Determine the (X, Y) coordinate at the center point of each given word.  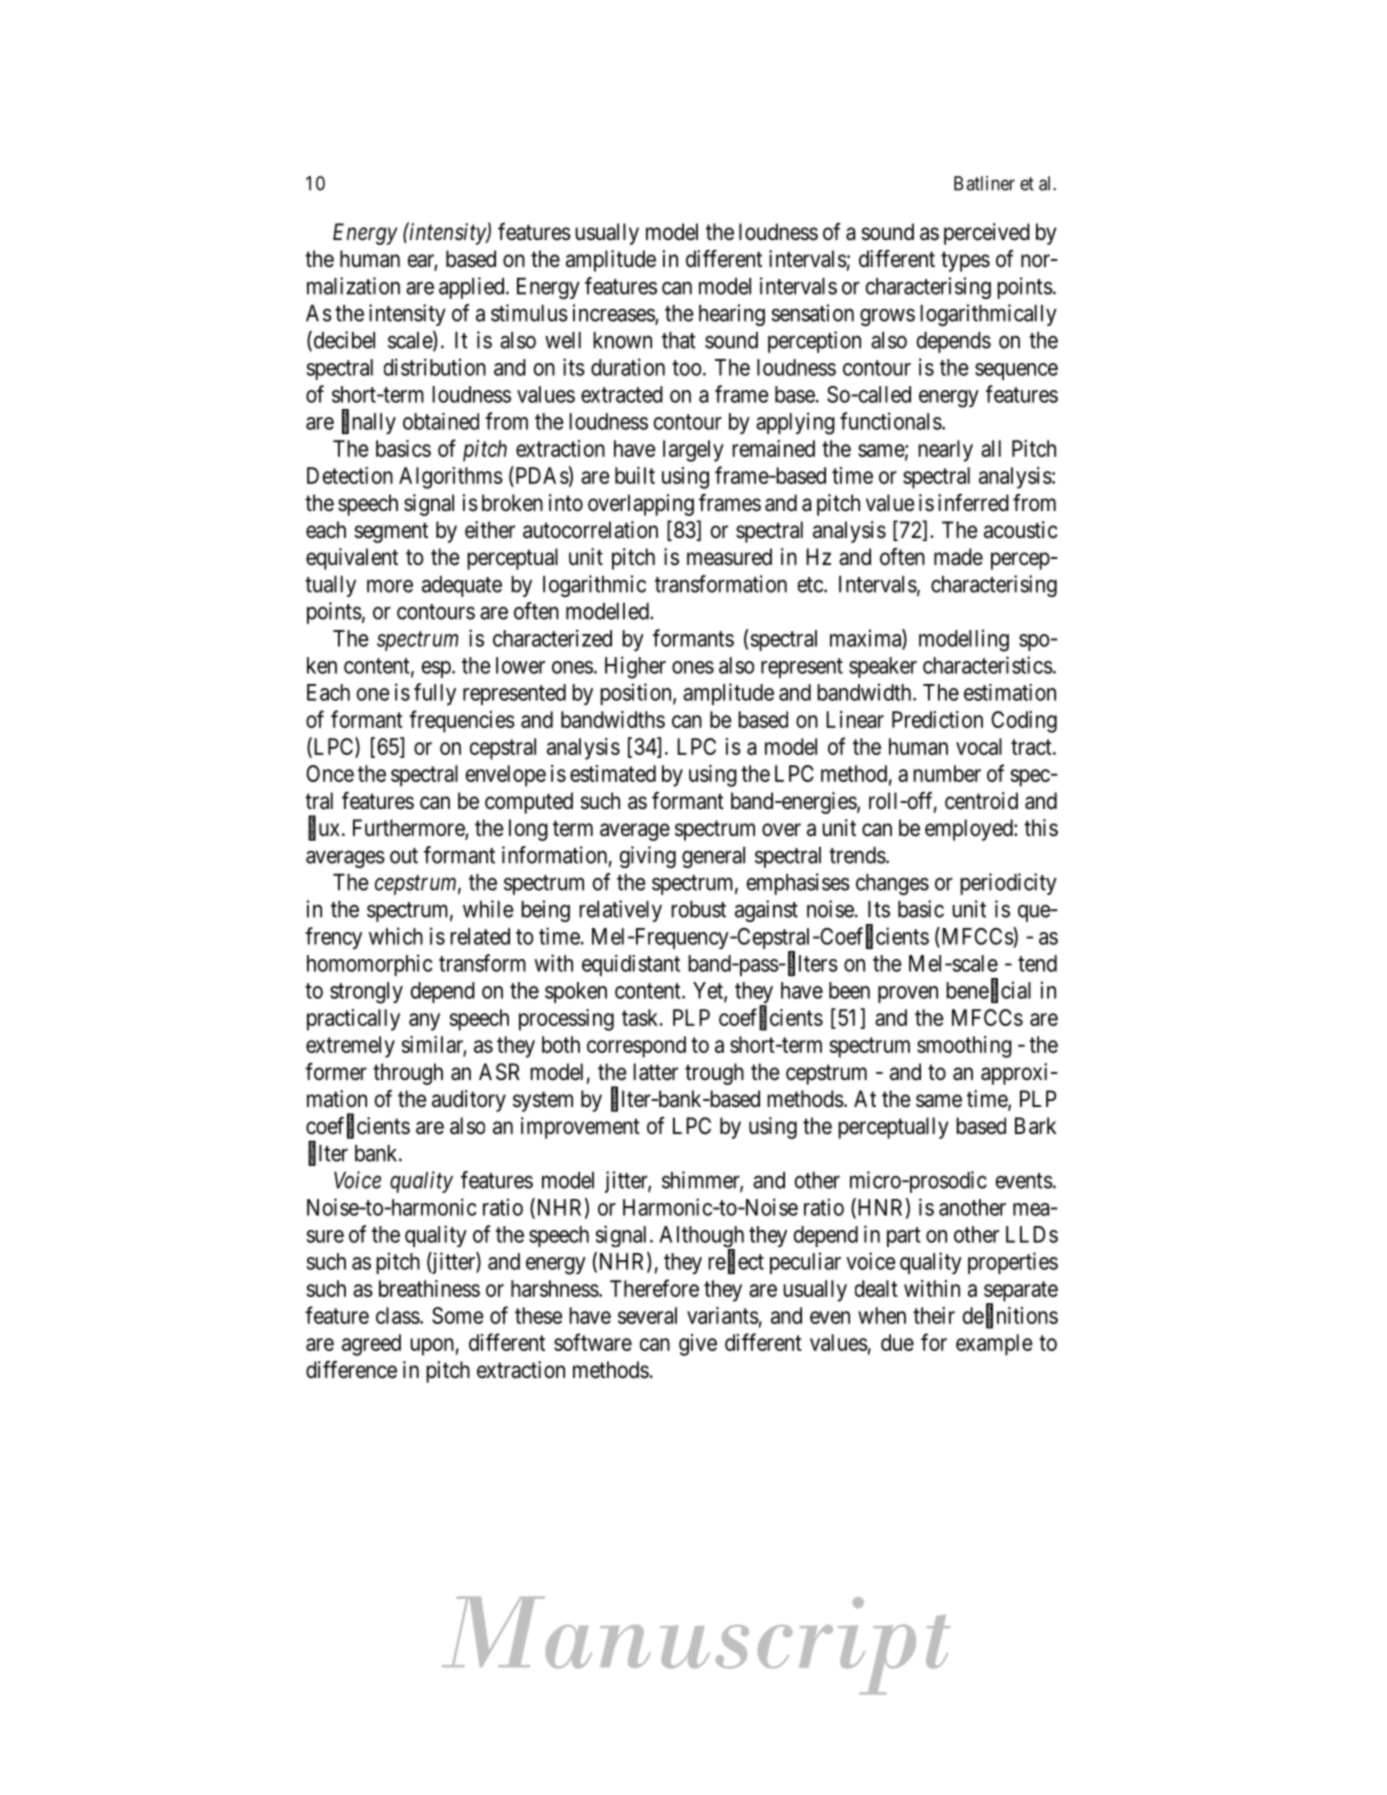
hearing (732, 315)
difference (351, 1370)
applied (473, 288)
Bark (1035, 1126)
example (994, 1345)
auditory (469, 1101)
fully (435, 694)
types (965, 262)
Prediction (937, 719)
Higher (635, 667)
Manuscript (696, 1646)
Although (701, 1238)
